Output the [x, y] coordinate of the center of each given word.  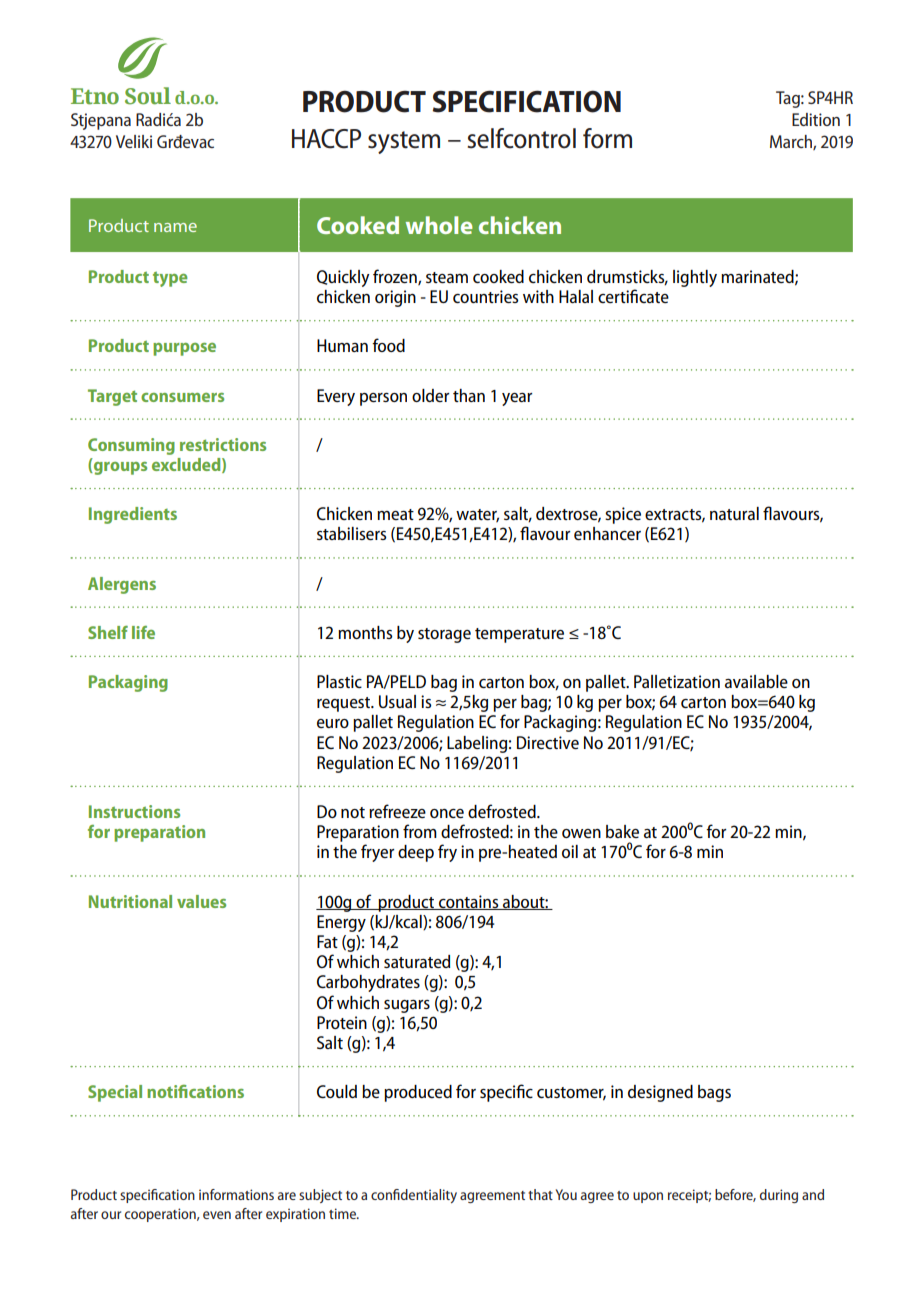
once [447, 813]
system [404, 142]
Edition [816, 119]
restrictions [223, 444]
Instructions [134, 811]
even [217, 1215]
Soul [148, 96]
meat [395, 514]
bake [622, 831]
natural [734, 513]
